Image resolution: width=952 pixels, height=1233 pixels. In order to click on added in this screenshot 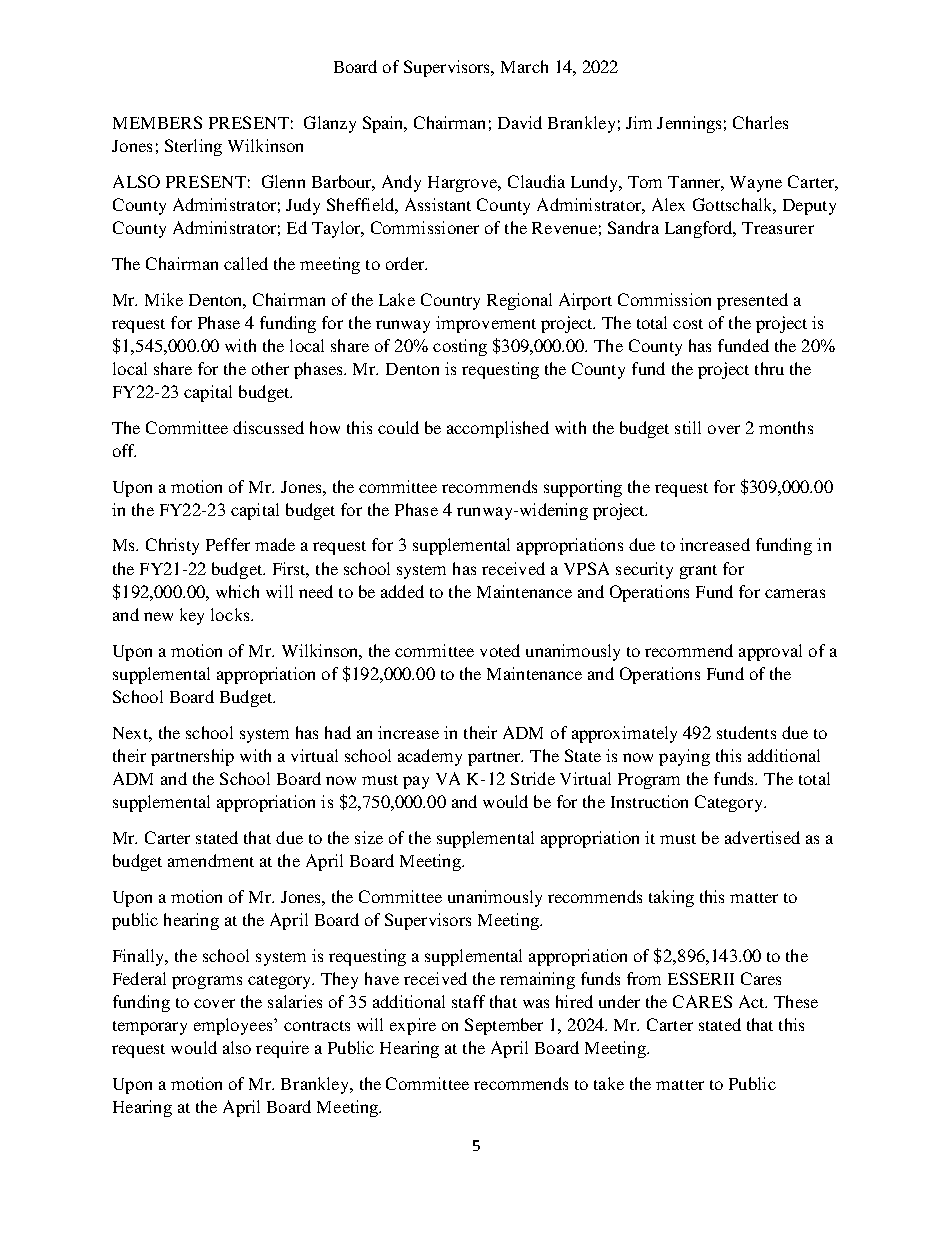, I will do `click(402, 591)`.
